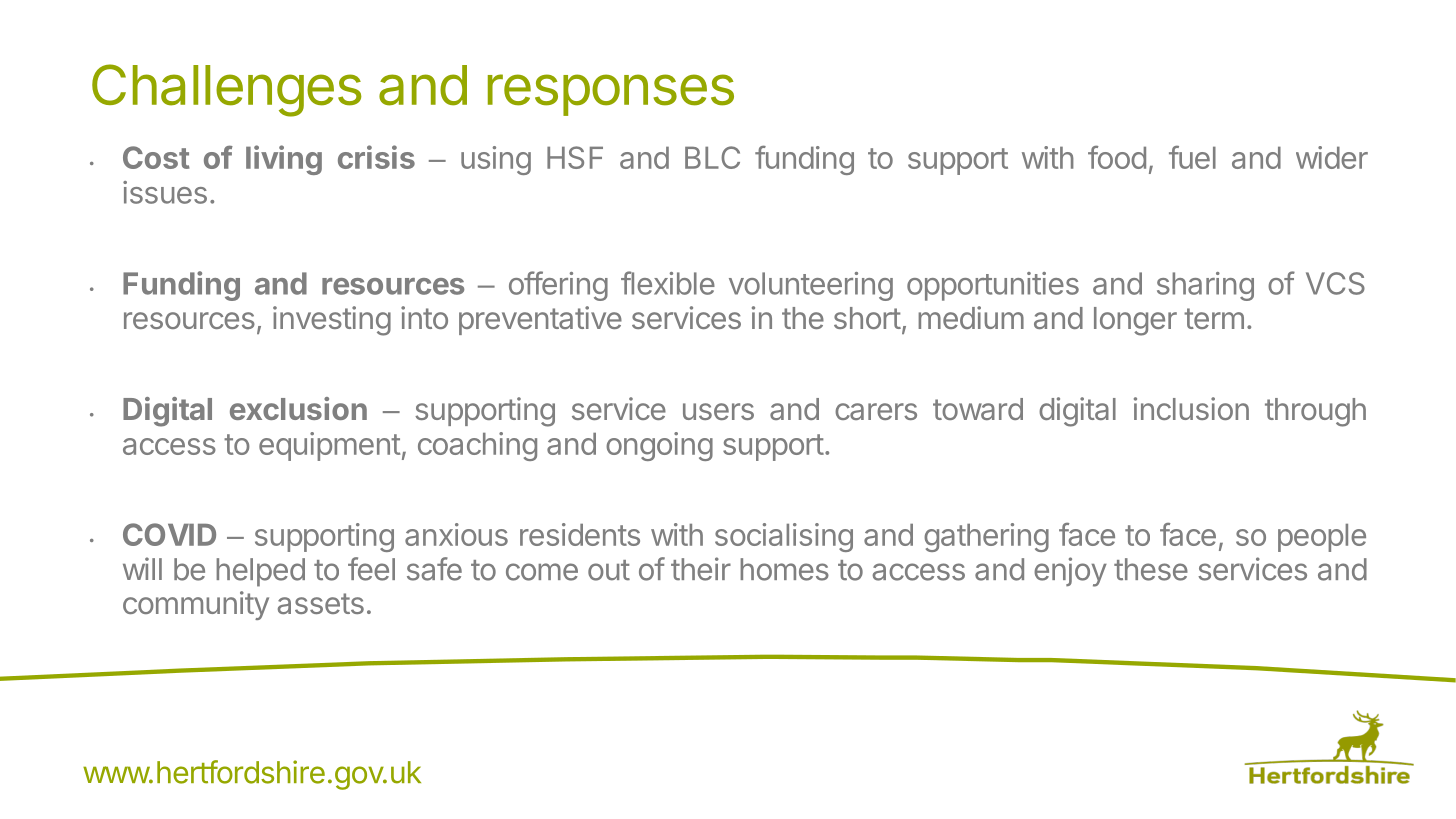  Describe the element at coordinates (1191, 408) in the screenshot. I see `inclusion` at that location.
